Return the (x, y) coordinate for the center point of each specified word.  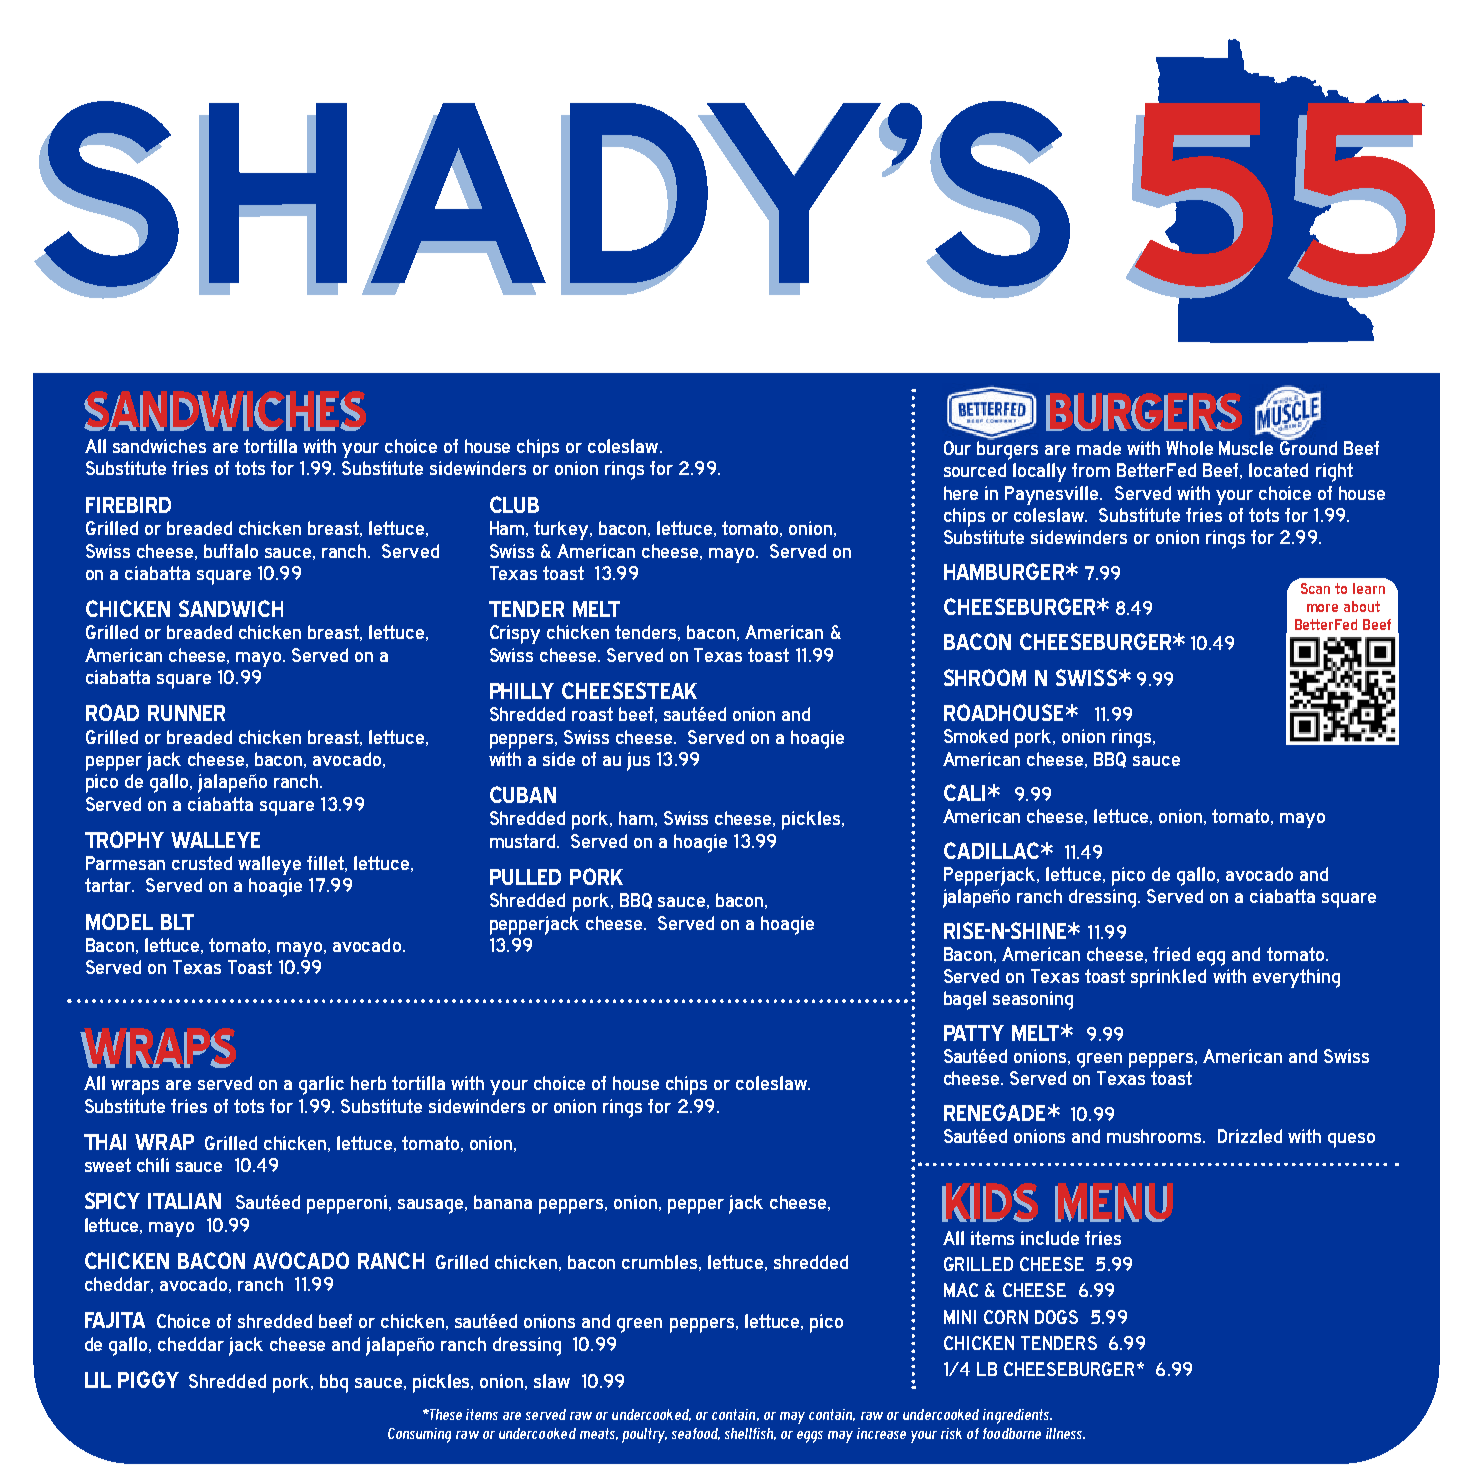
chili (153, 1165)
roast (592, 714)
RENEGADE (994, 1112)
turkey (562, 530)
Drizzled (1250, 1136)
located (1278, 470)
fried (1171, 954)
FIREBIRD (128, 505)
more (1322, 608)
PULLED (525, 877)
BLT (177, 922)
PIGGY (148, 1379)
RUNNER (186, 713)
